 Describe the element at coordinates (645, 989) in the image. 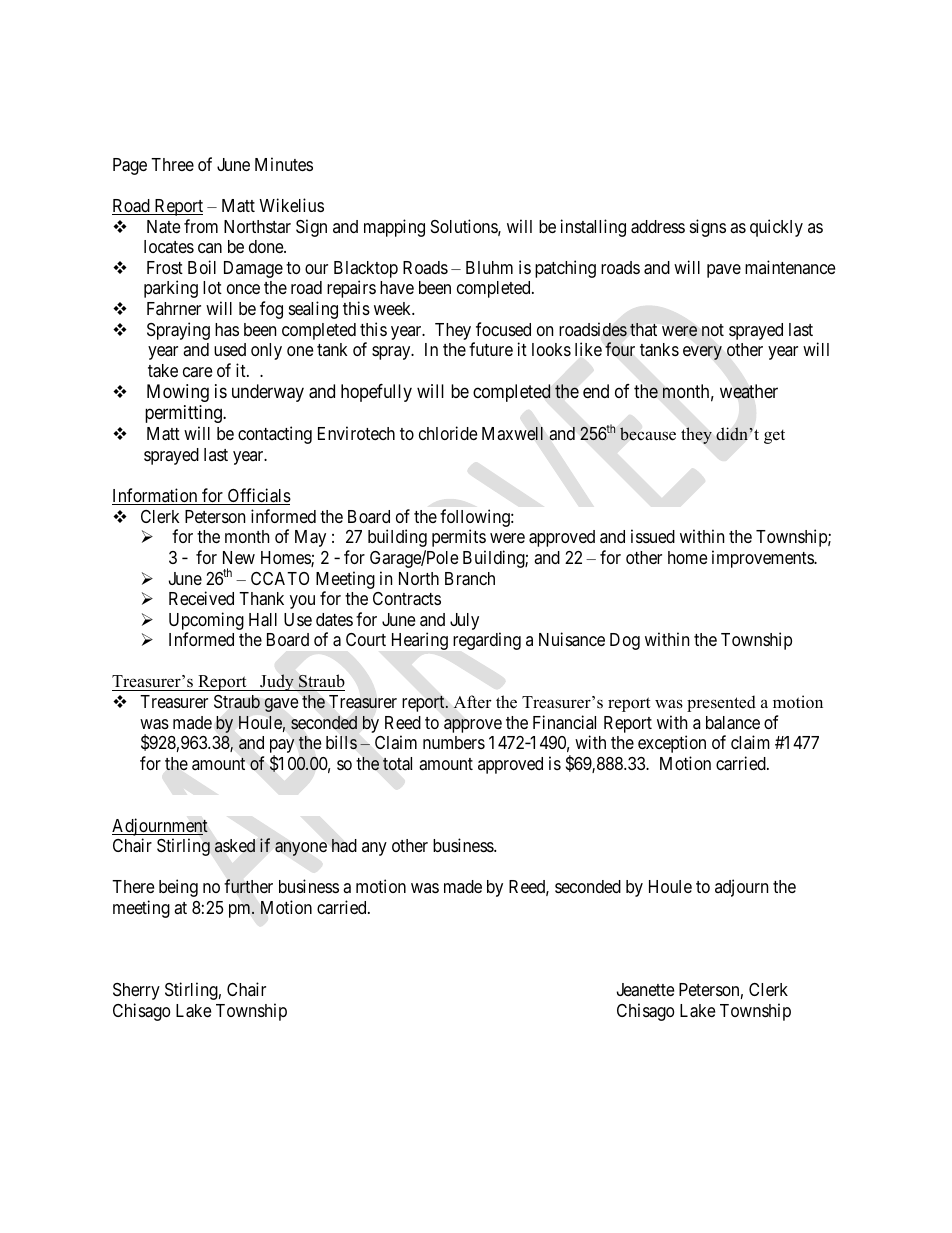

I see `Jeanette` at that location.
